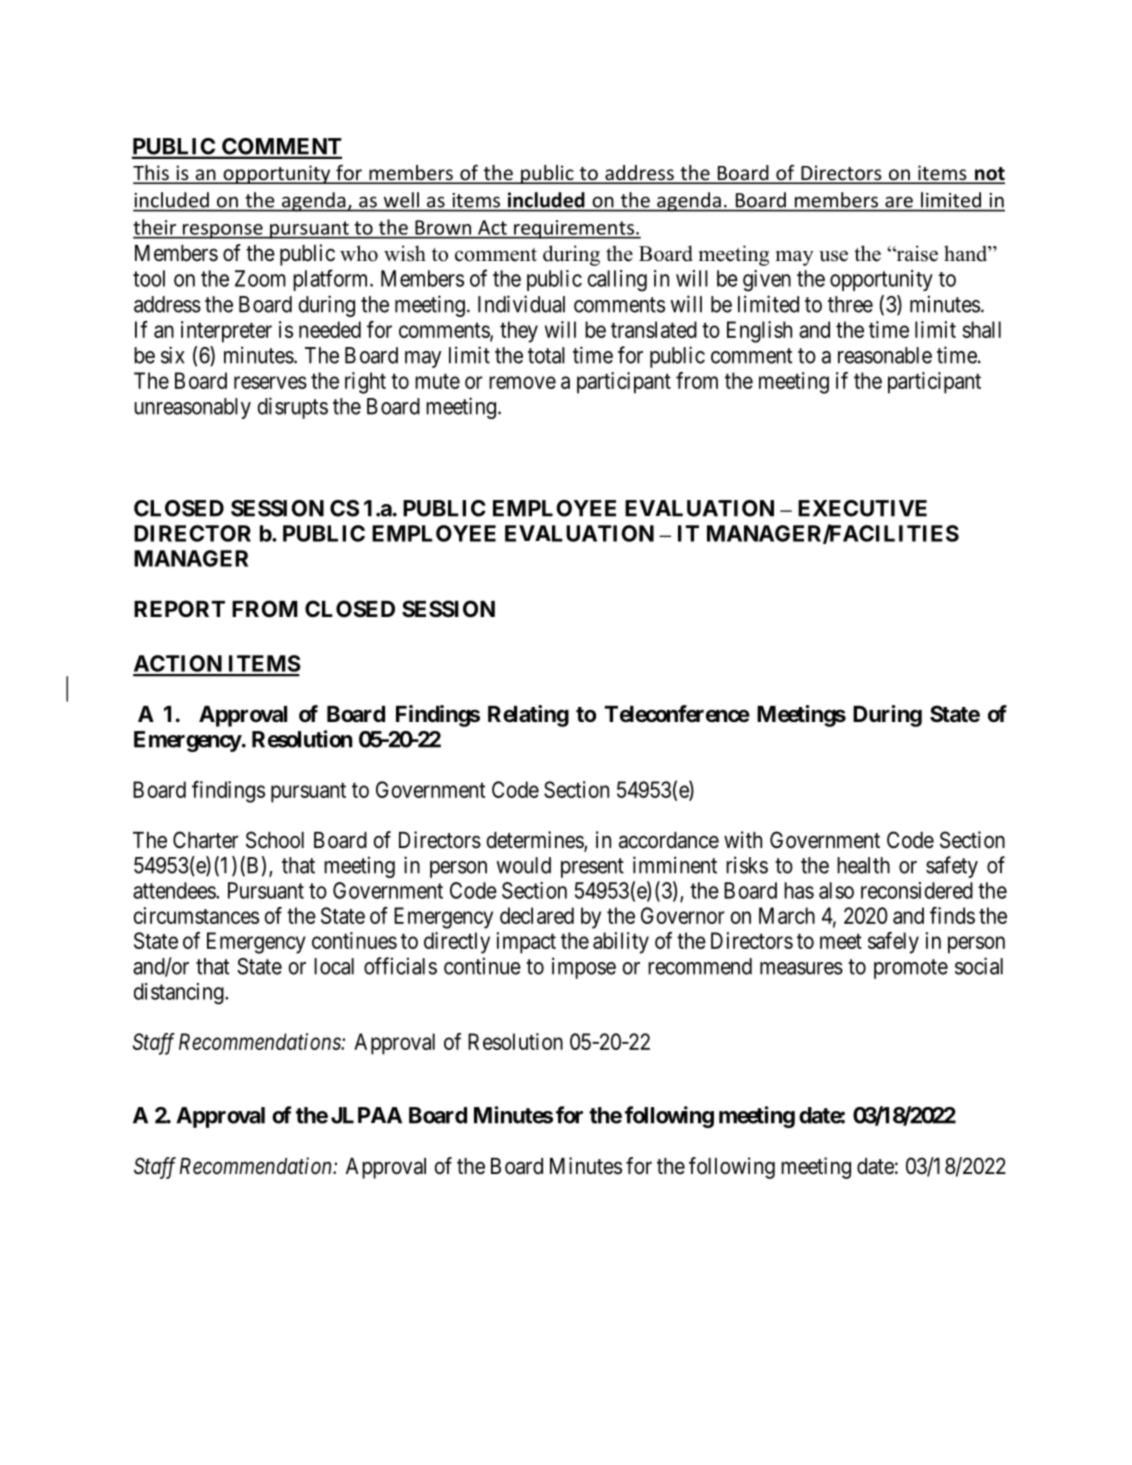  I want to click on reasonable, so click(885, 355).
